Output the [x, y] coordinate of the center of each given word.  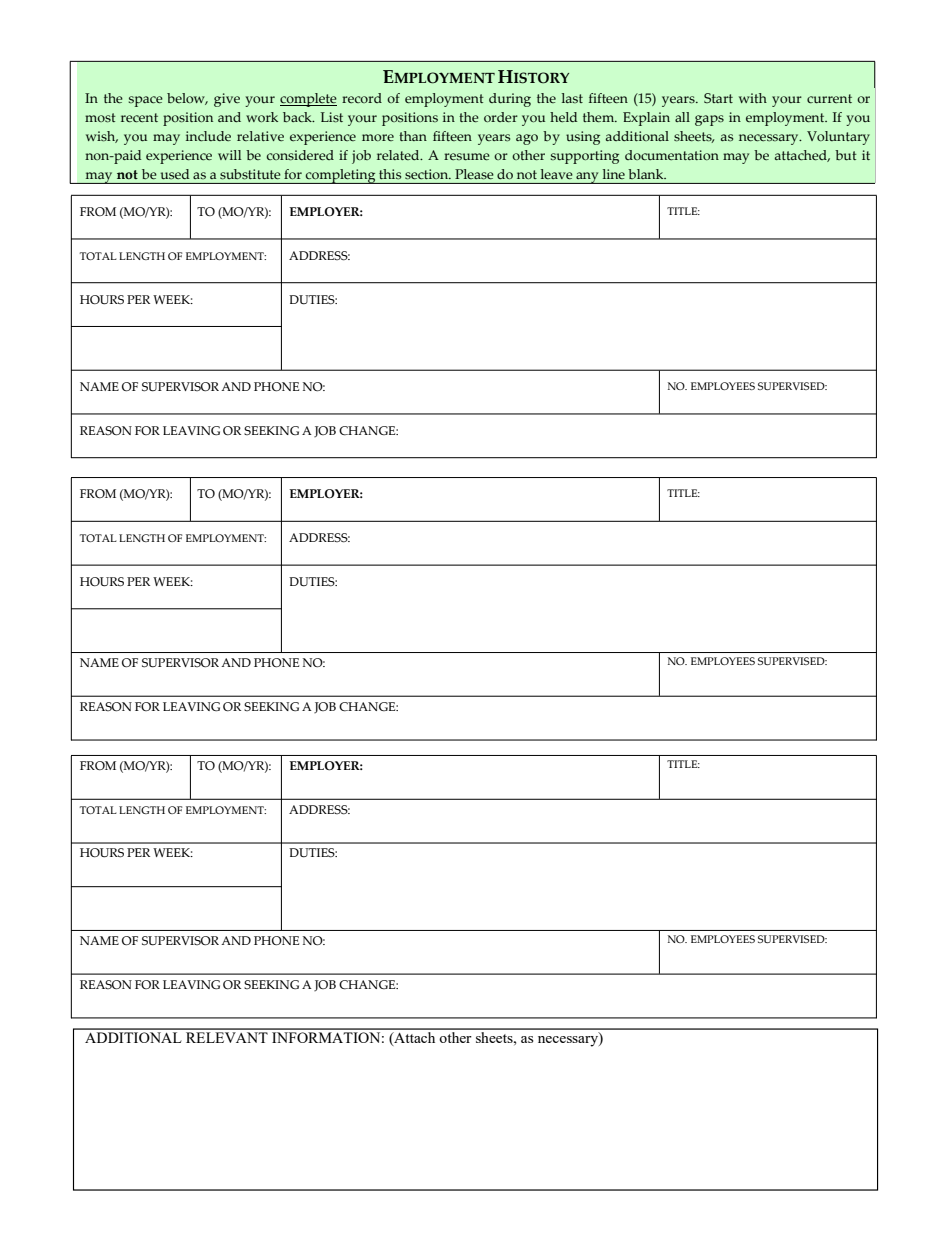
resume [467, 156]
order [501, 117]
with [753, 98]
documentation [672, 155]
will [229, 155]
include [208, 136]
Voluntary [838, 138]
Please [474, 174]
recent [139, 117]
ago [527, 139]
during [510, 100]
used [175, 174]
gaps [709, 120]
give [227, 100]
